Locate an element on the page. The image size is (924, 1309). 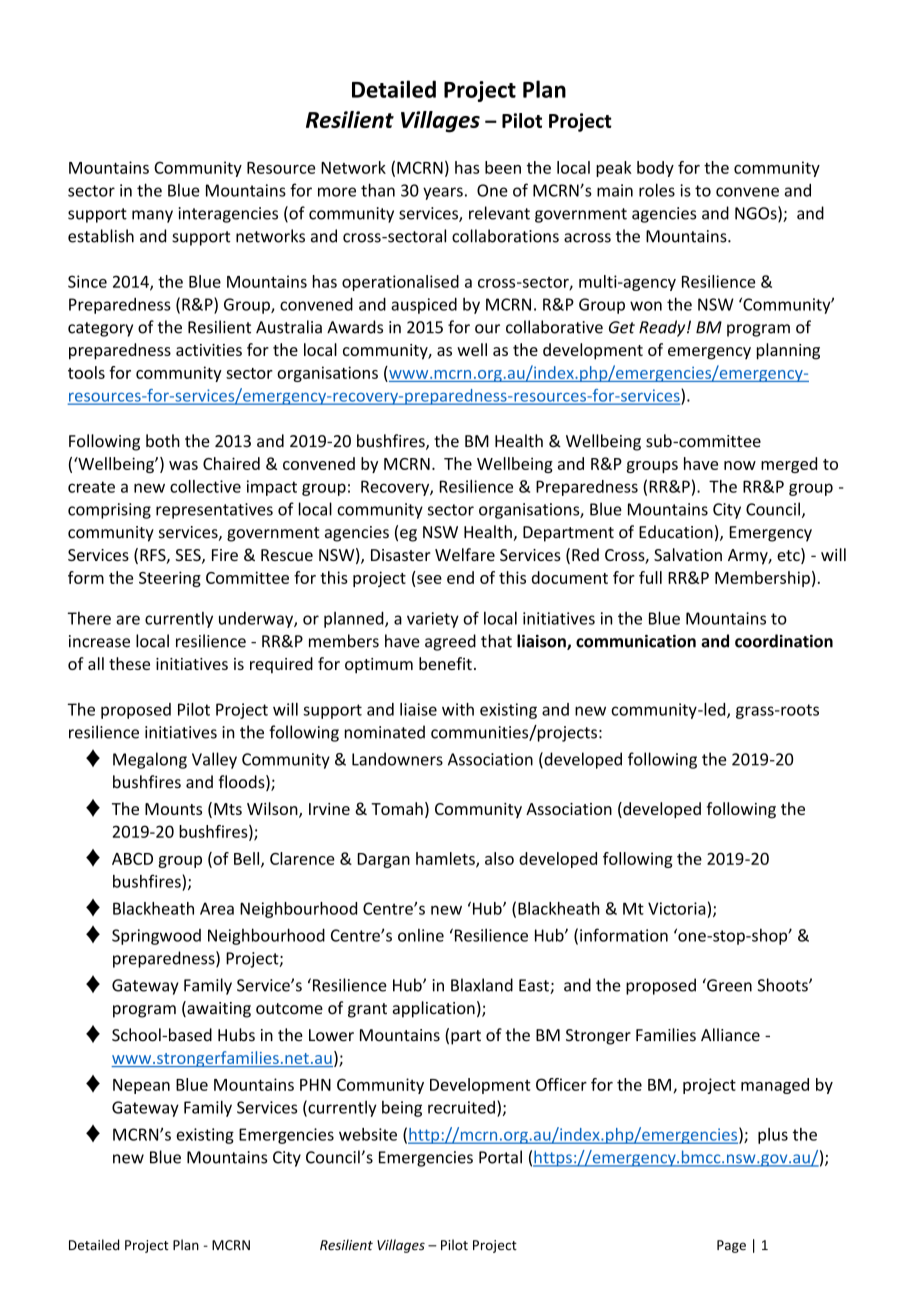
roles is located at coordinates (657, 190).
